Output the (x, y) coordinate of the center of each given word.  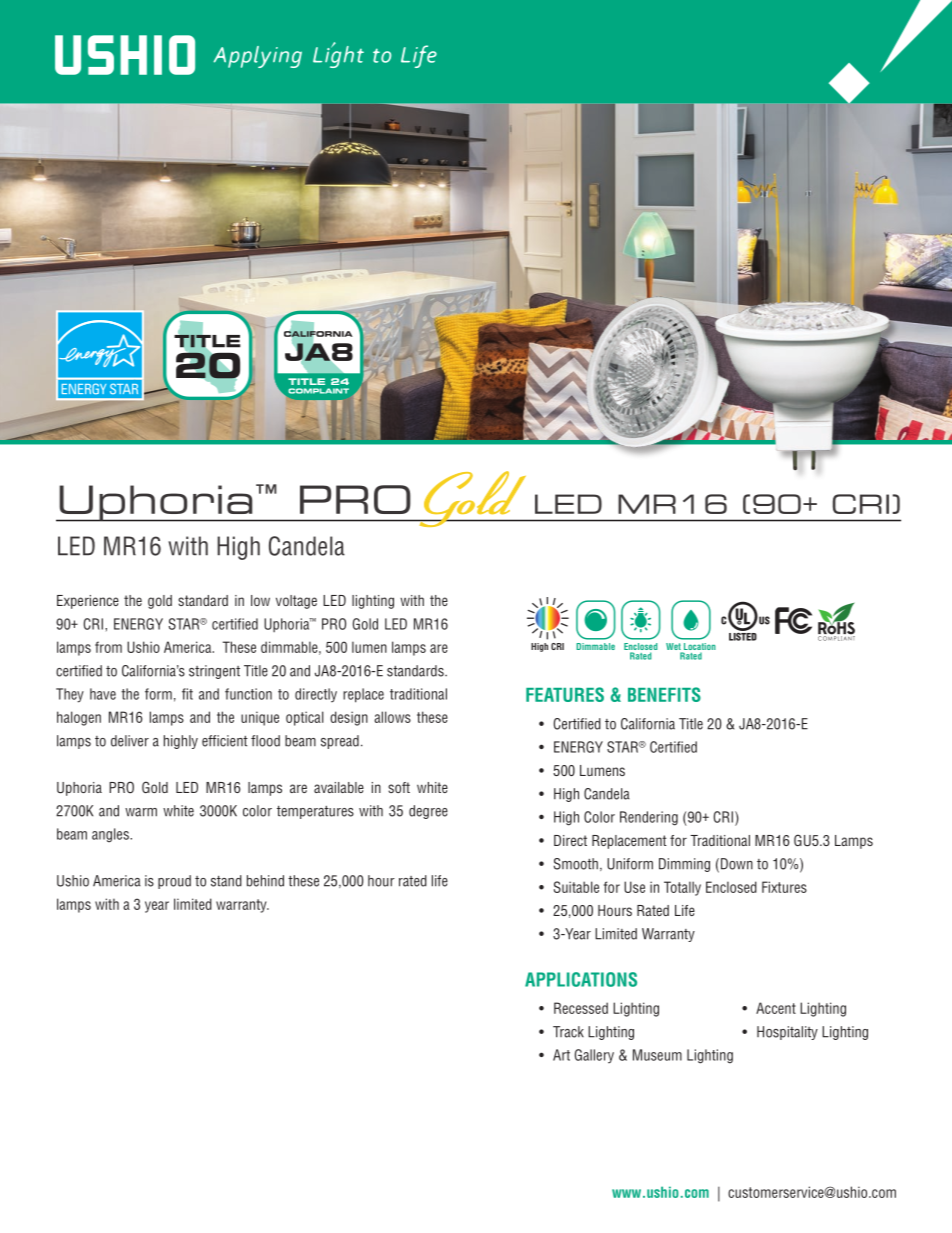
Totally (682, 888)
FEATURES (565, 694)
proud (174, 882)
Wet (674, 648)
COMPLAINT (318, 391)
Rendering (649, 818)
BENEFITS (664, 694)
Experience (88, 602)
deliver (130, 741)
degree (428, 812)
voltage (296, 602)
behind (265, 881)
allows (392, 717)
